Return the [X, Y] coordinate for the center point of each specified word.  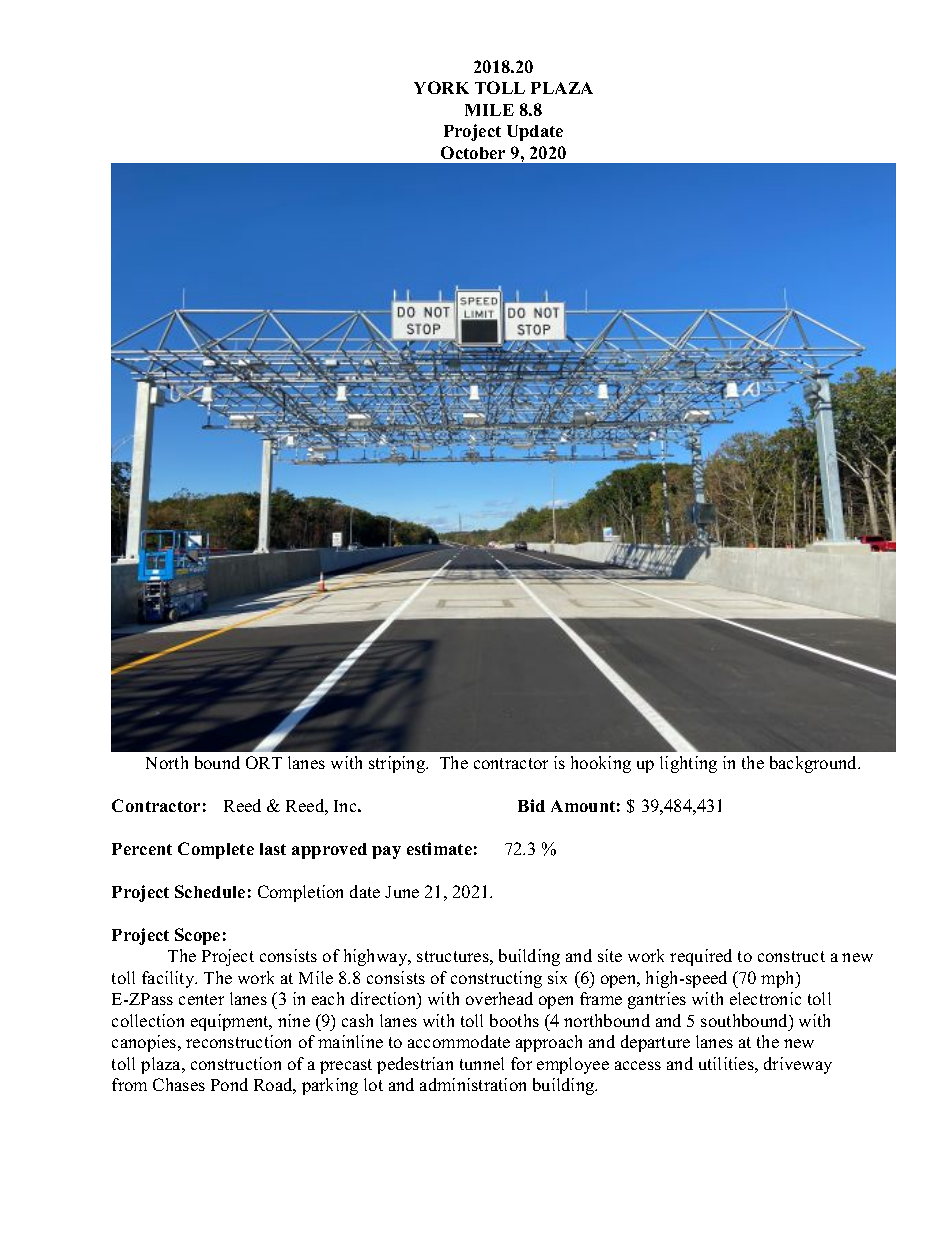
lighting [688, 764]
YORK [441, 87]
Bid [531, 805]
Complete [216, 850]
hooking [601, 764]
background [815, 764]
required [701, 957]
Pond [229, 1084]
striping [398, 764]
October [473, 152]
